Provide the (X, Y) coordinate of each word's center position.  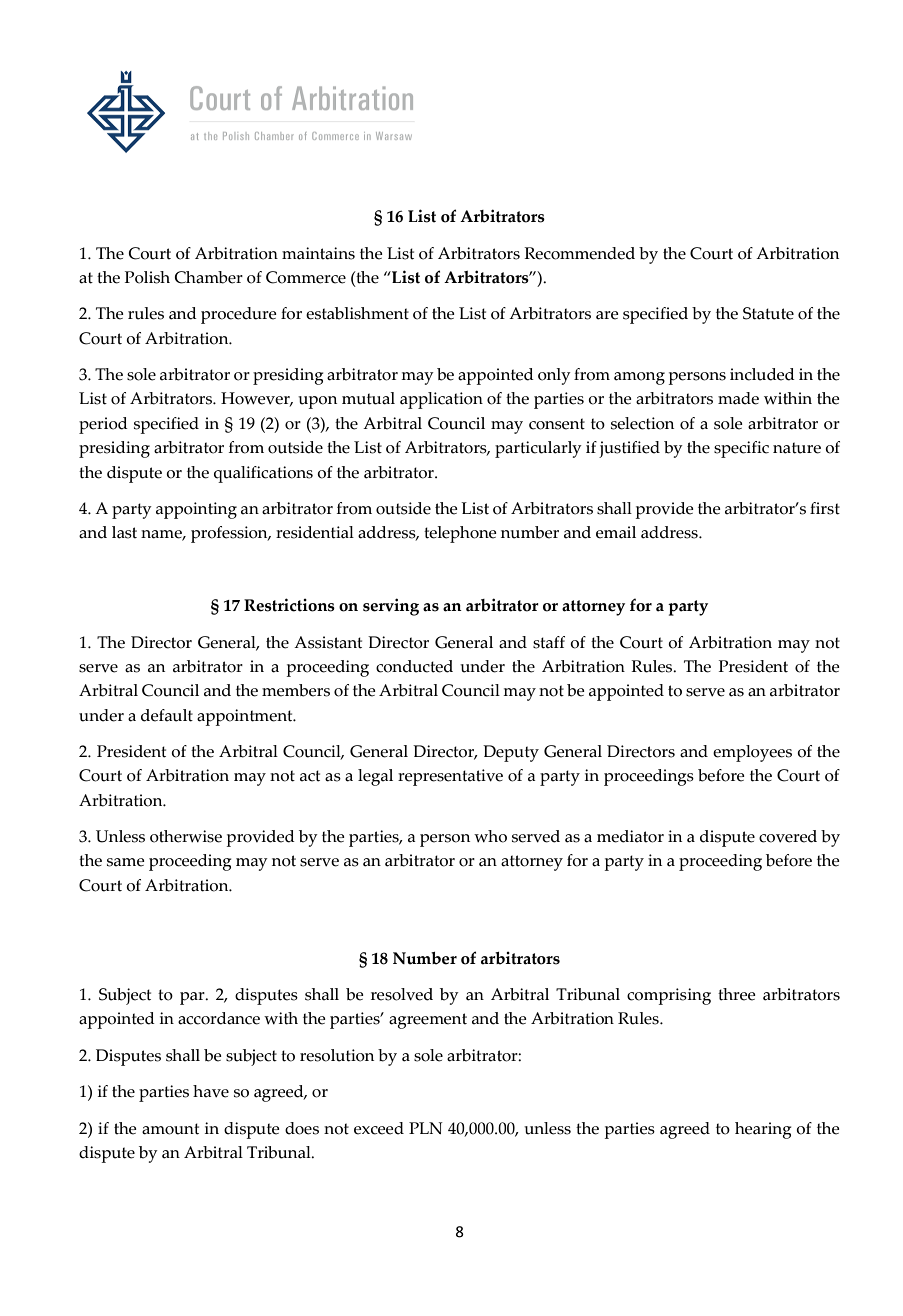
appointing (196, 510)
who (490, 836)
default (167, 715)
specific (741, 449)
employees (752, 753)
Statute (768, 313)
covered (788, 836)
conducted (414, 666)
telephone (460, 534)
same (126, 862)
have (211, 1091)
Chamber (208, 277)
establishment (357, 313)
